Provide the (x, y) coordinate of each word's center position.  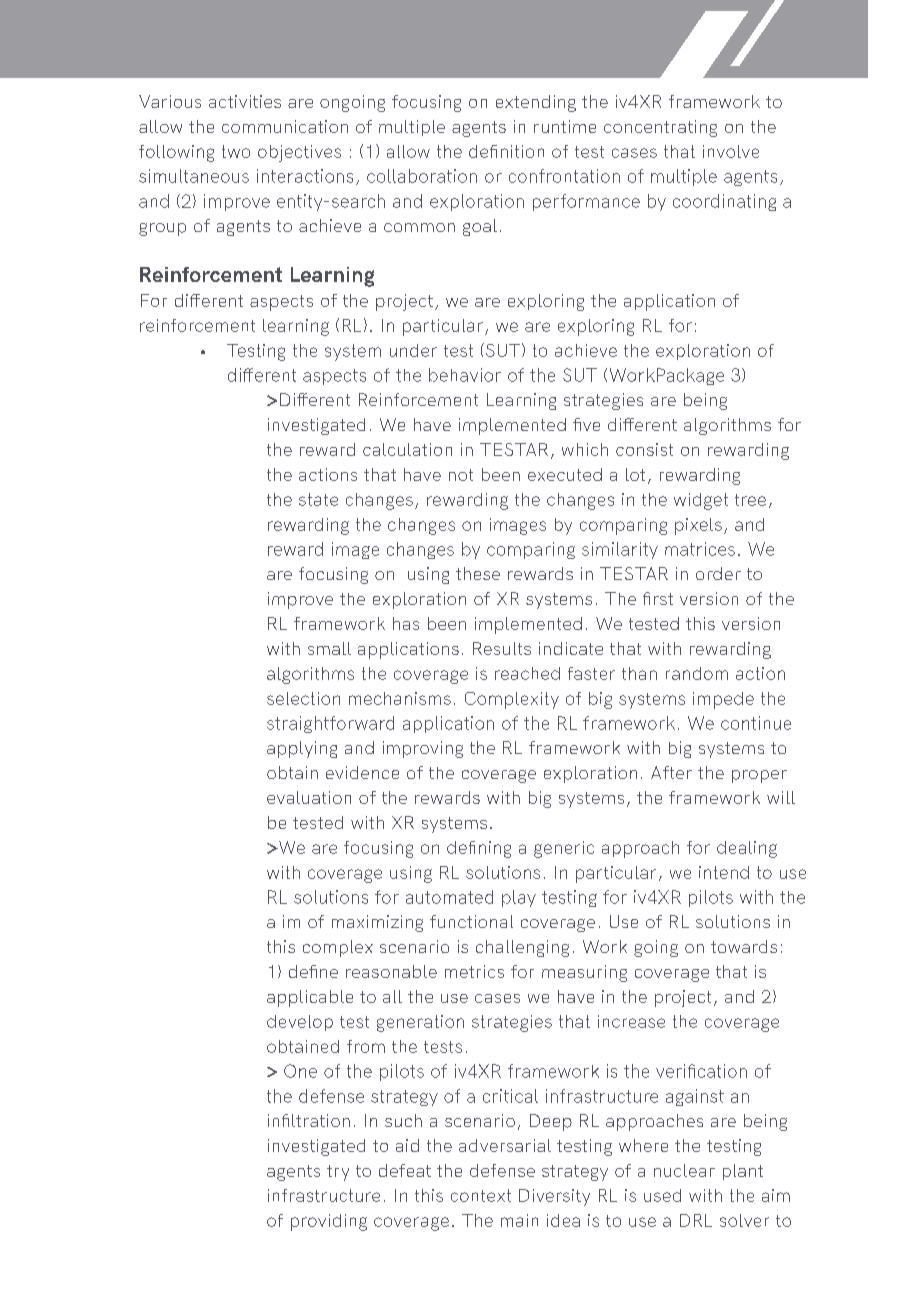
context (481, 1195)
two (236, 151)
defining (479, 849)
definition (506, 151)
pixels (698, 526)
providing (329, 1222)
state (318, 499)
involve (731, 151)
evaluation (309, 797)
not (461, 475)
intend (724, 872)
